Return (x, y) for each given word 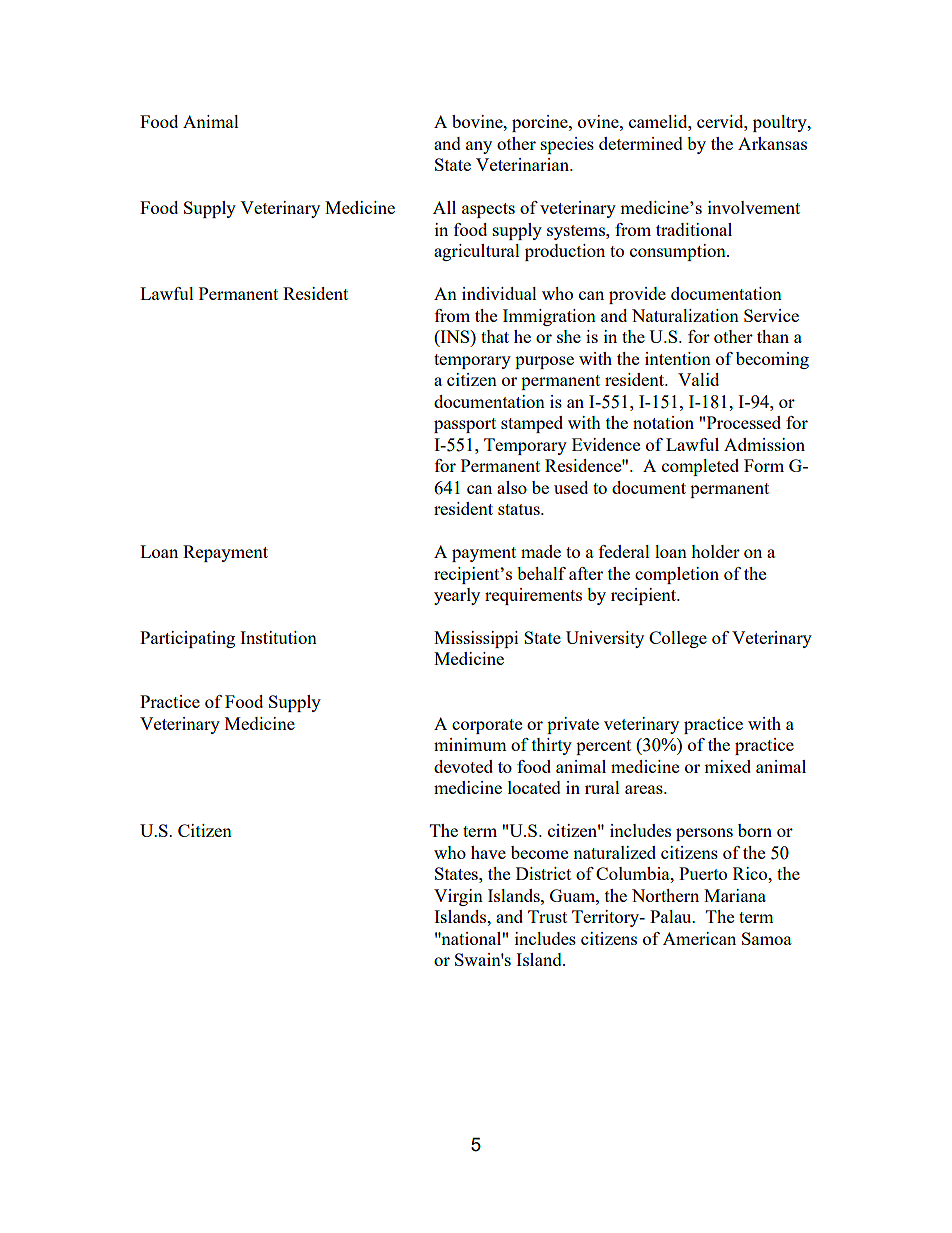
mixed (727, 766)
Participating (187, 639)
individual (499, 293)
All (444, 207)
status (520, 509)
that (495, 336)
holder (715, 551)
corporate (487, 726)
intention (678, 358)
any (479, 147)
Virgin (458, 897)
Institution (278, 637)
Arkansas (772, 143)
